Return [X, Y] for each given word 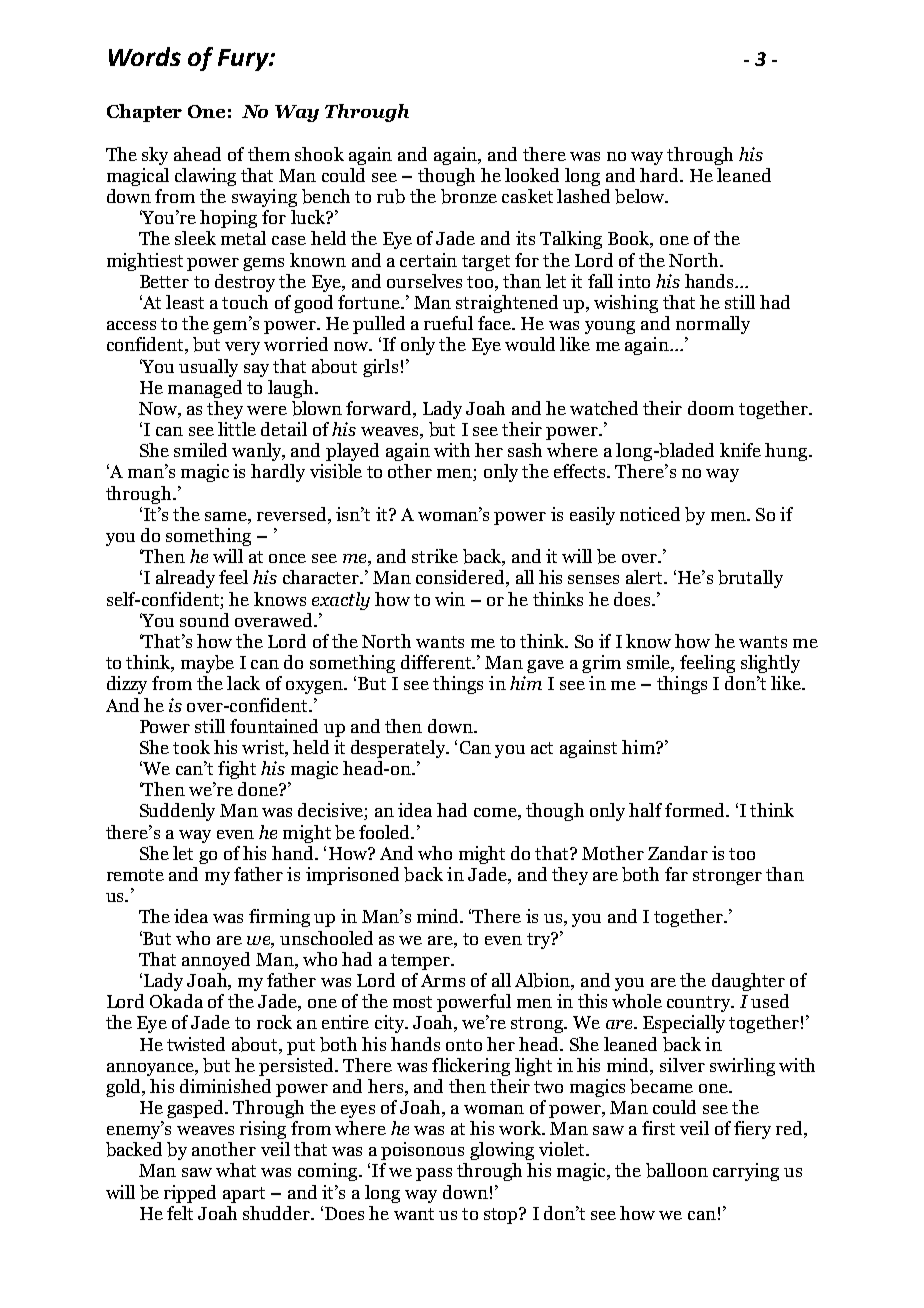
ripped [190, 1194]
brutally [750, 579]
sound [204, 620]
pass [434, 1174]
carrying [746, 1172]
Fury [244, 60]
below [641, 196]
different [437, 662]
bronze [469, 196]
